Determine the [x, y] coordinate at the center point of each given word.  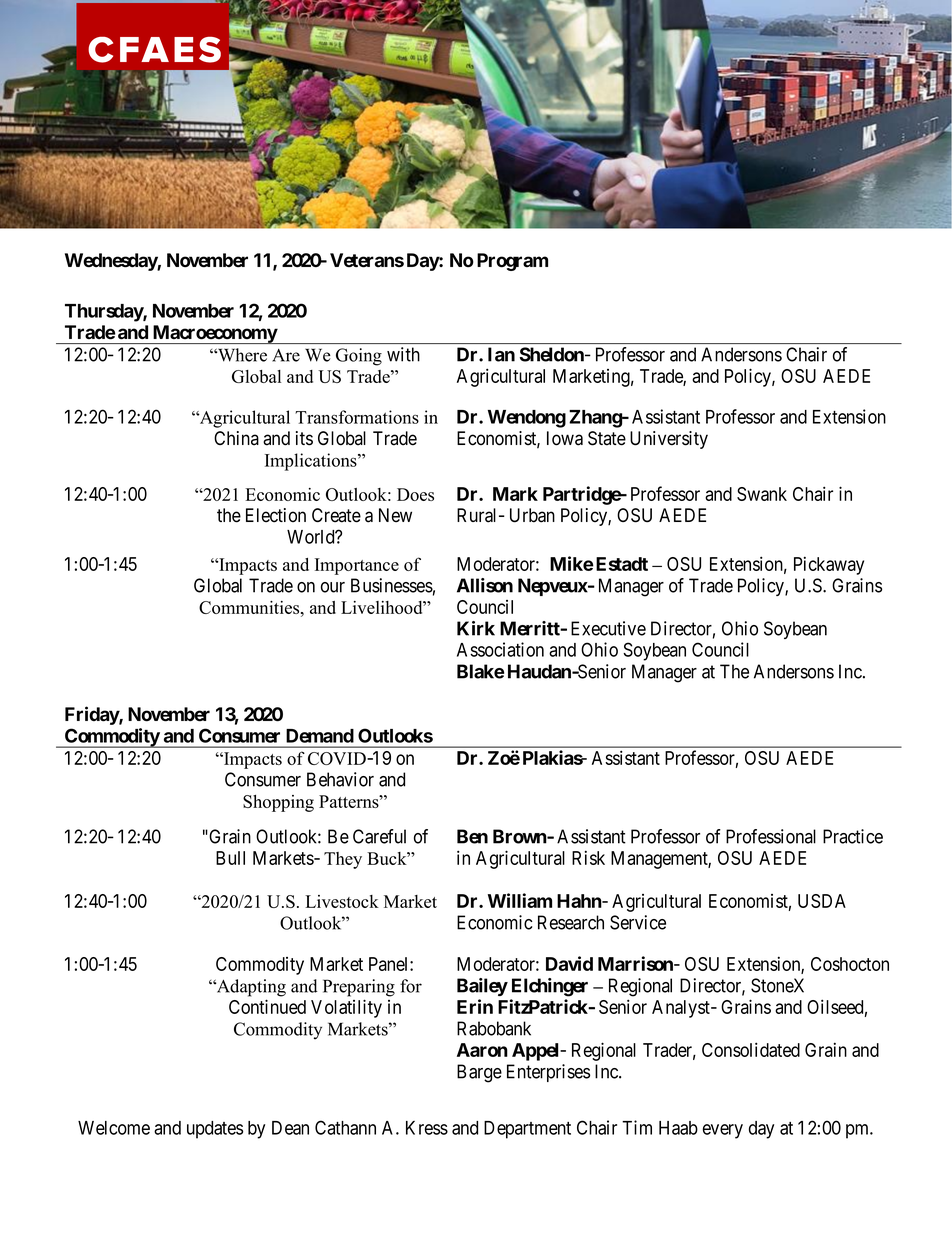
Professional [771, 836]
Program [512, 262]
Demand [320, 736]
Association [500, 649]
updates [215, 1130]
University [669, 440]
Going [359, 357]
